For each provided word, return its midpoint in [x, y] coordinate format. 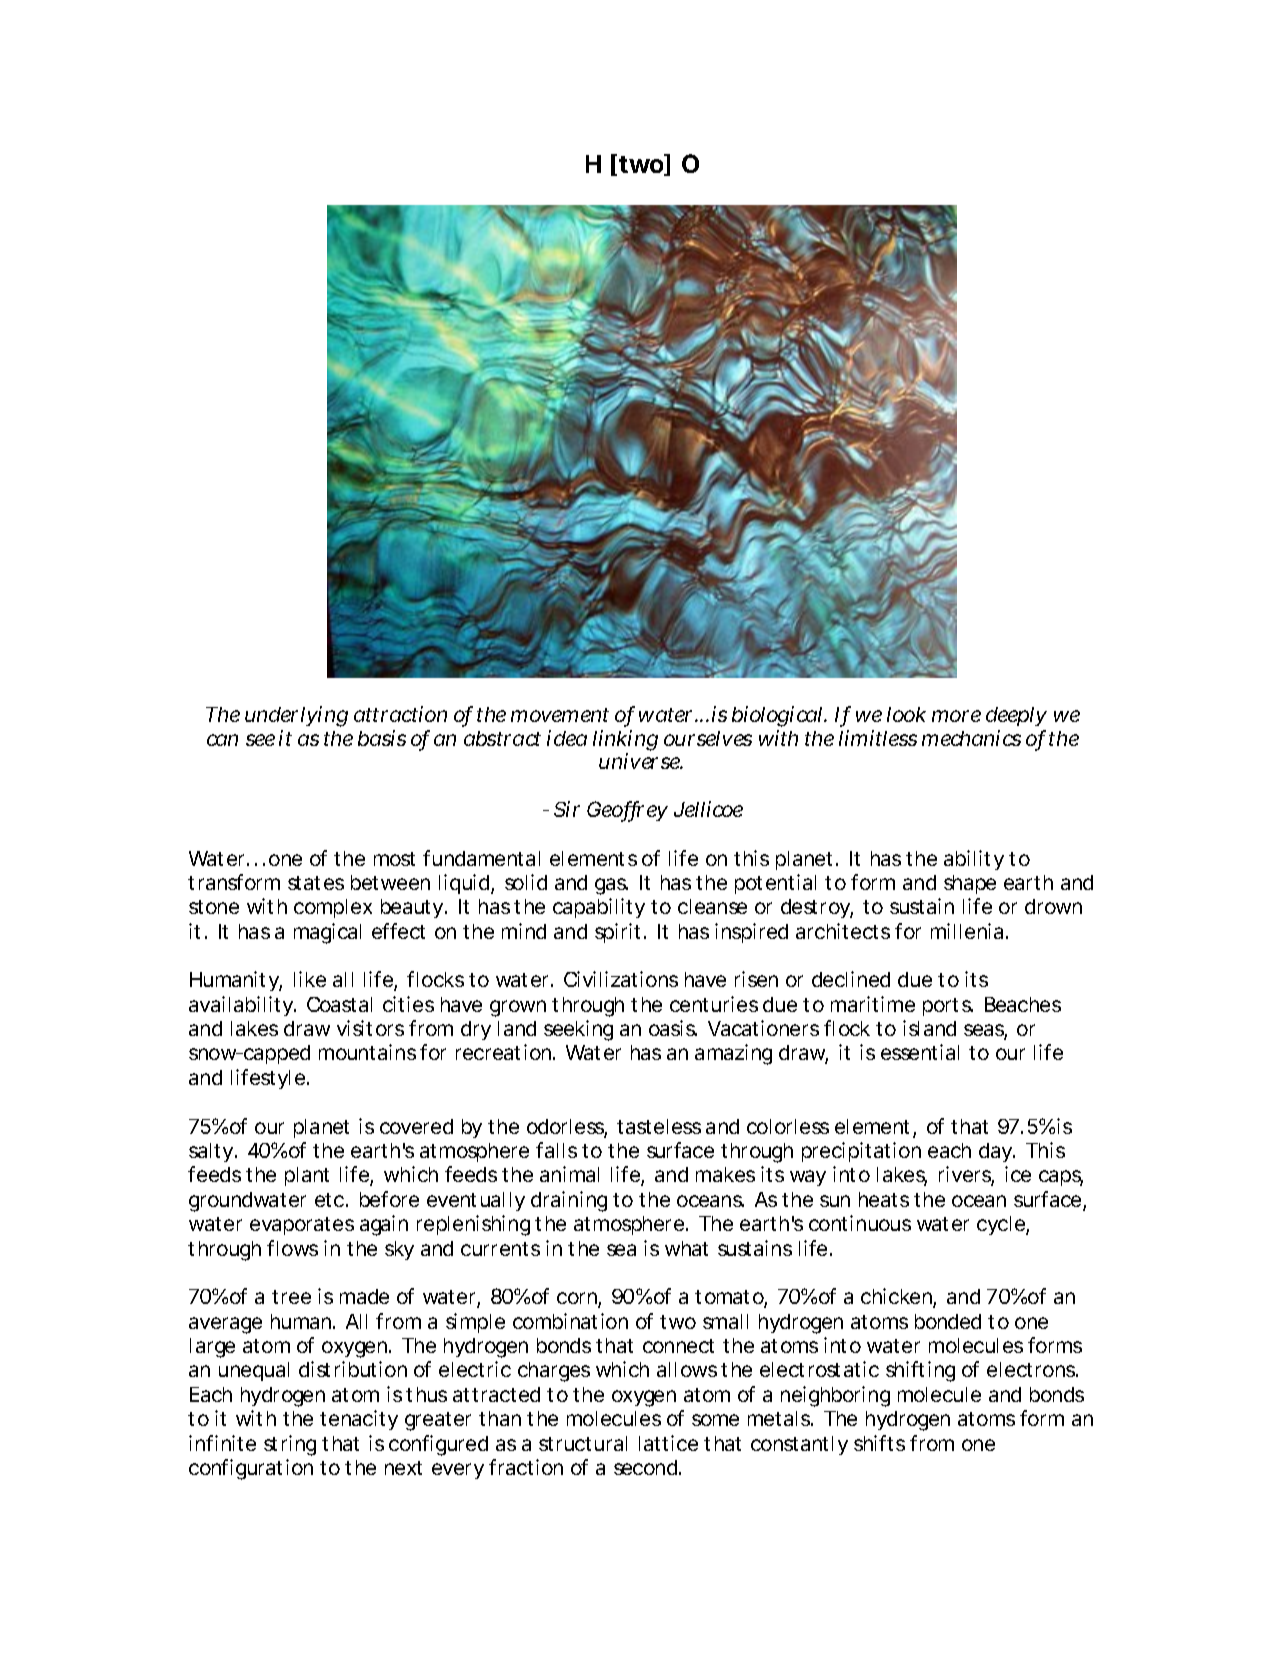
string [290, 1445]
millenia [967, 931]
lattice [668, 1443]
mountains [367, 1052]
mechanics [971, 738]
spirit [617, 933]
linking [625, 742]
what [686, 1248]
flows [292, 1248]
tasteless [659, 1126]
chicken [896, 1296]
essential [920, 1052]
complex [333, 908]
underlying [296, 716]
